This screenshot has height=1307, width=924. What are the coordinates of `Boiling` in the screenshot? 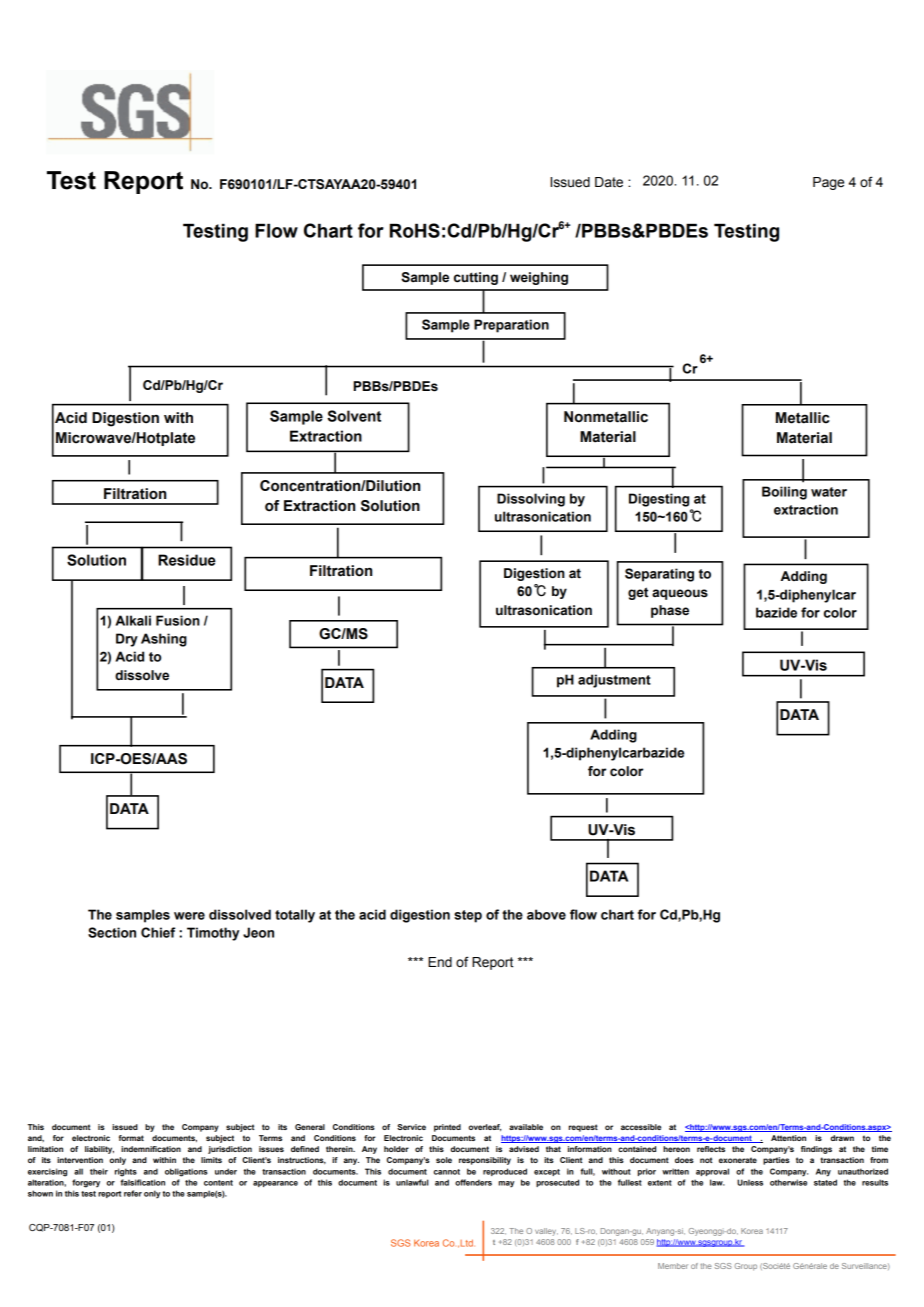 It's located at (784, 493).
